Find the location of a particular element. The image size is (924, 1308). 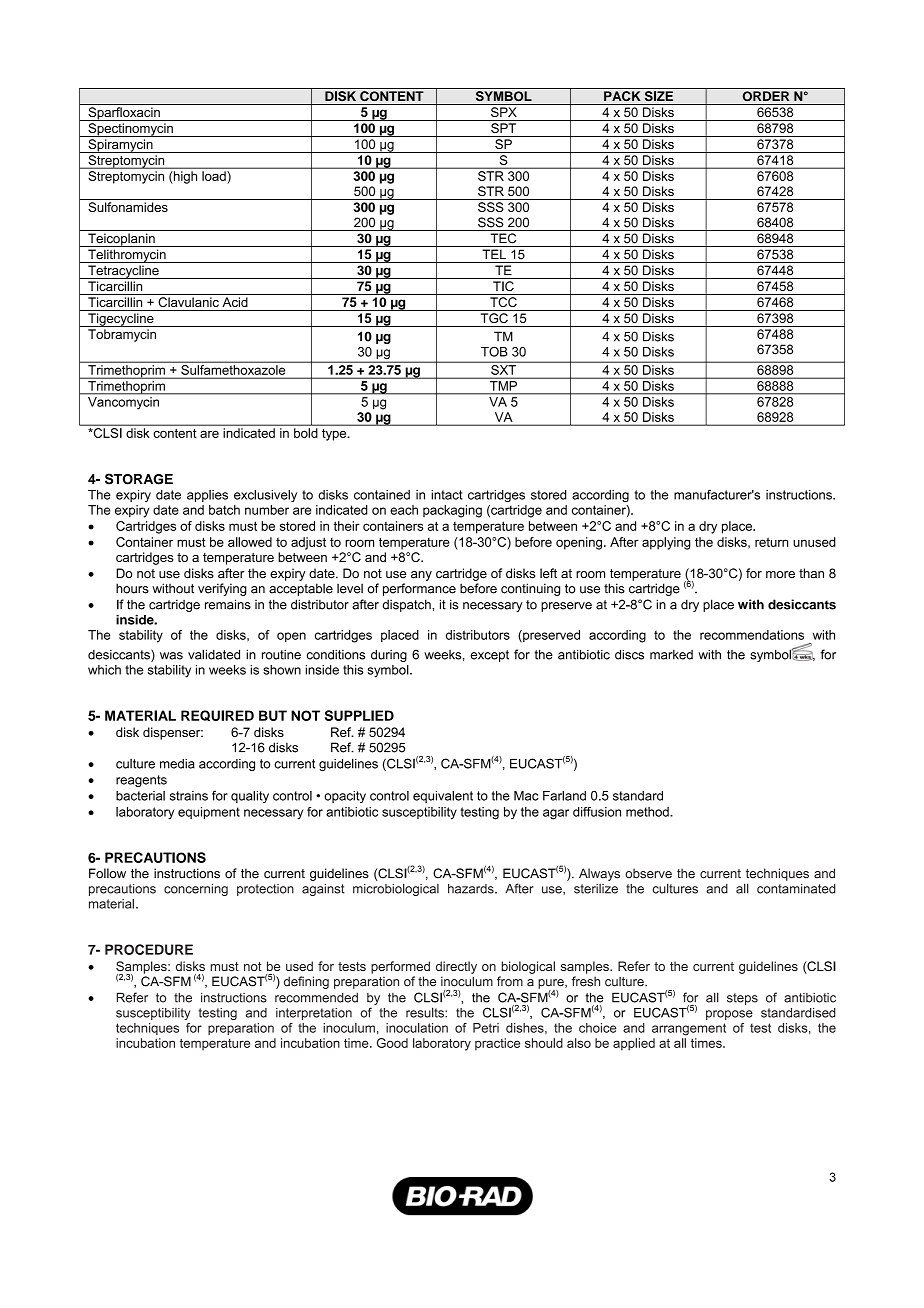

type is located at coordinates (335, 435).
